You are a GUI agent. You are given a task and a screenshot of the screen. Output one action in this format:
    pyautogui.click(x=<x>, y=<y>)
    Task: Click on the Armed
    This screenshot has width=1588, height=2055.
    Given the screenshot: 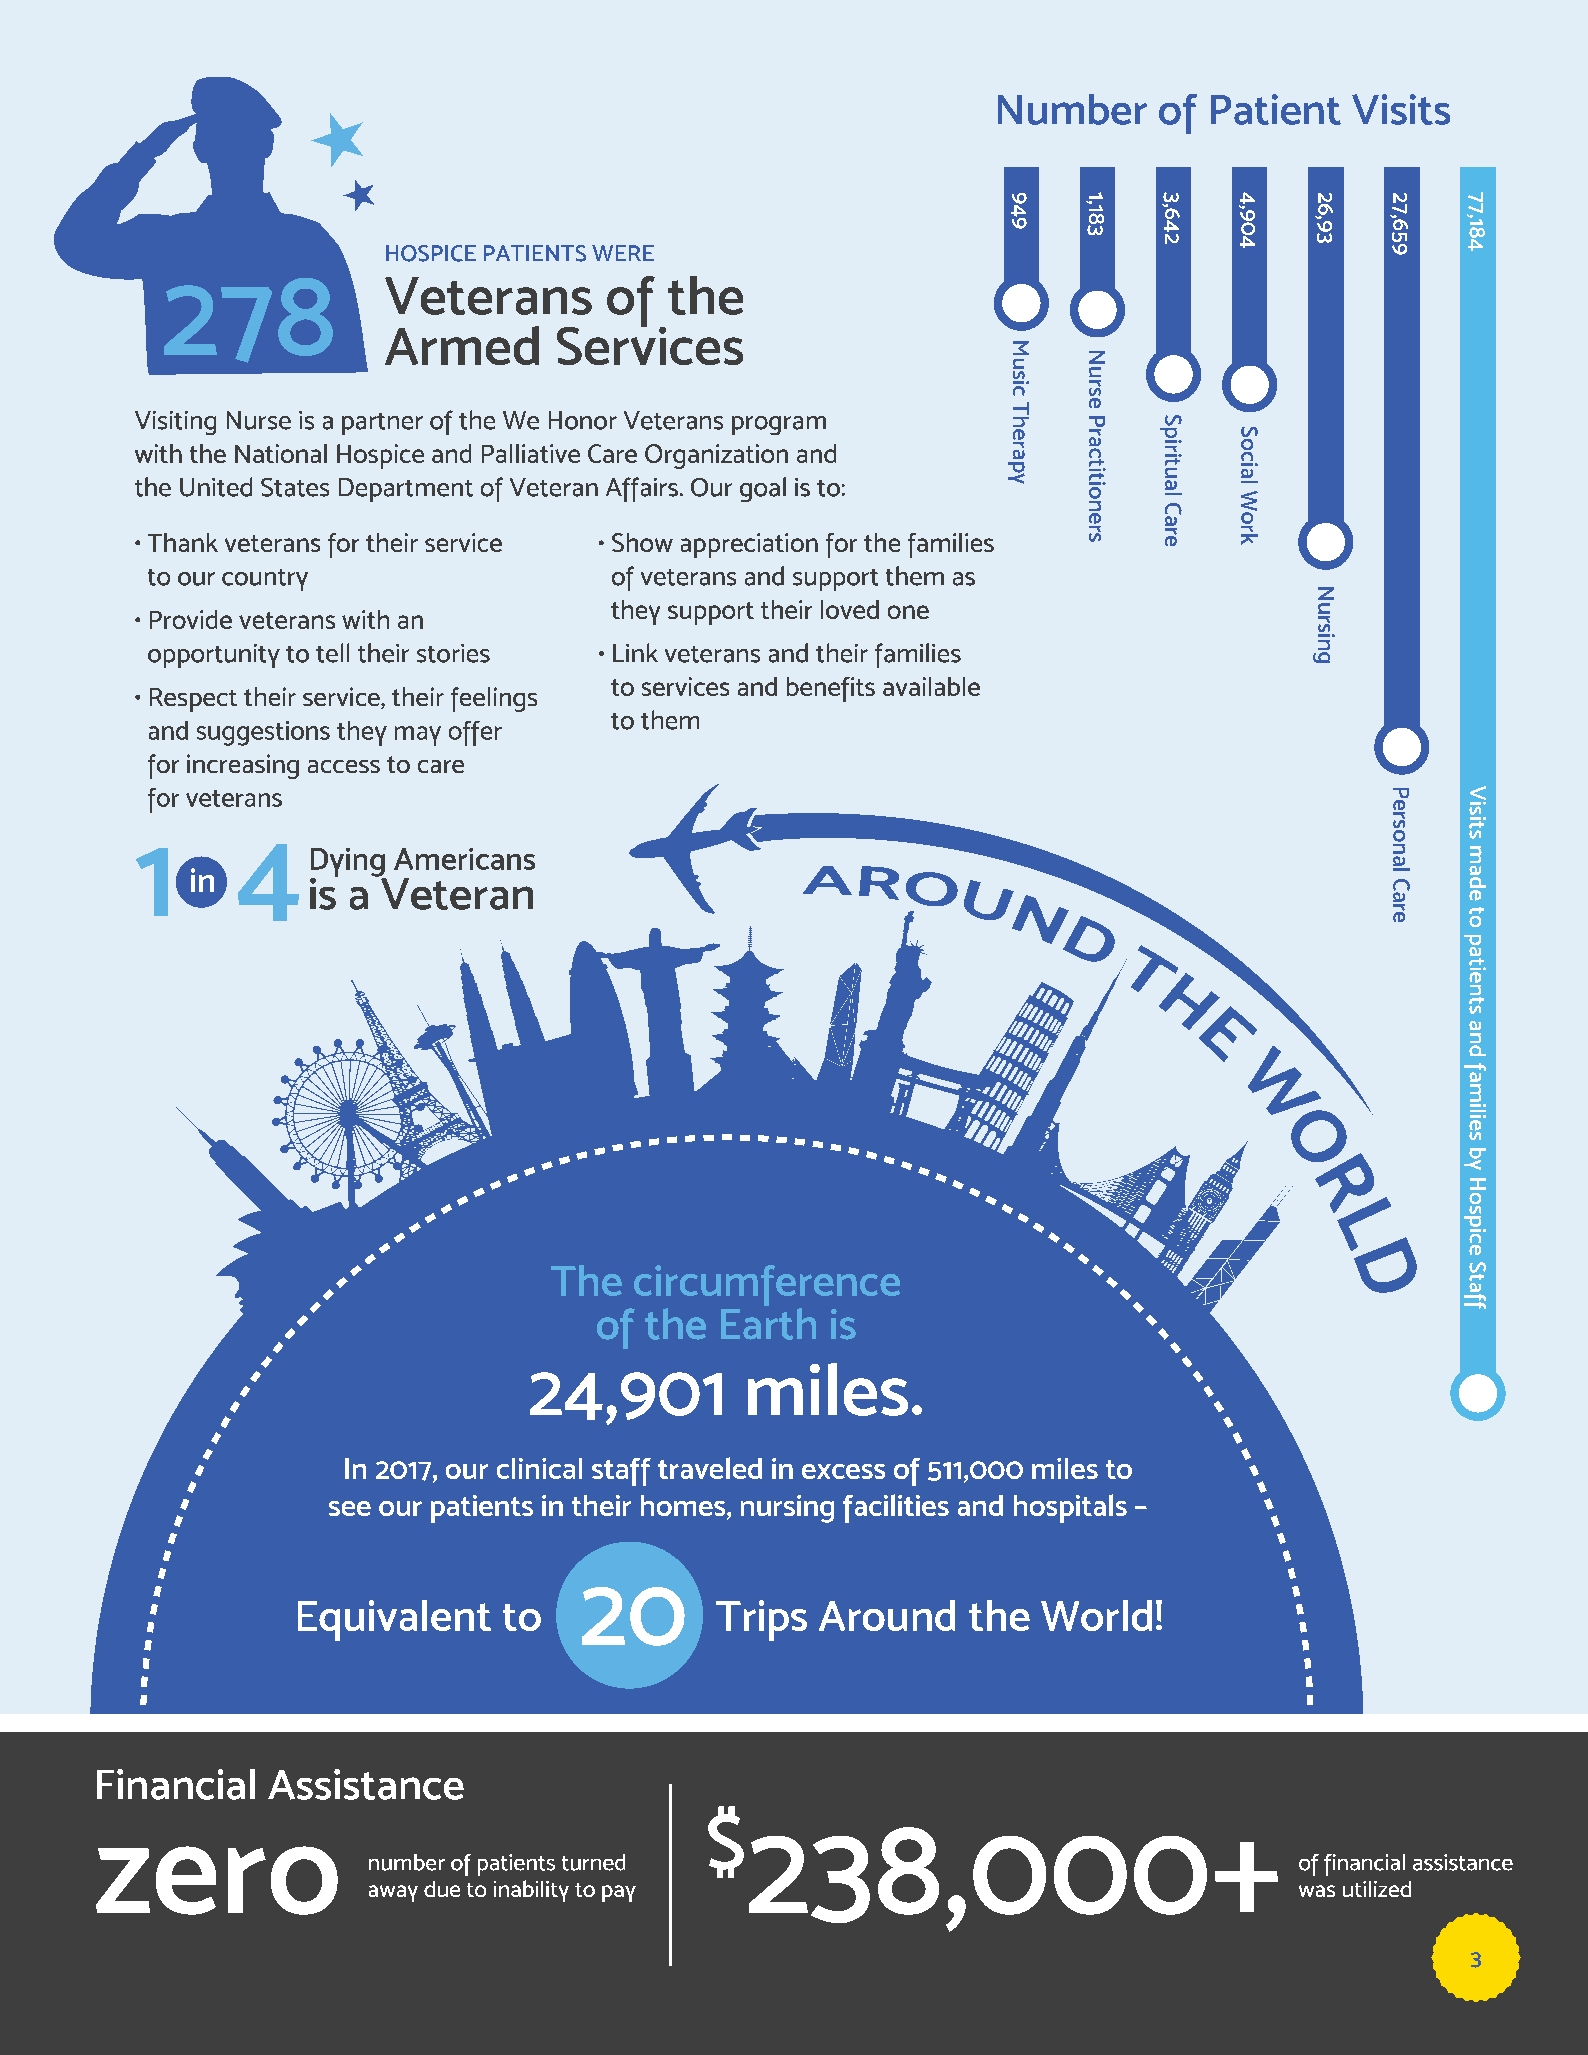 What is the action you would take?
    pyautogui.click(x=462, y=345)
